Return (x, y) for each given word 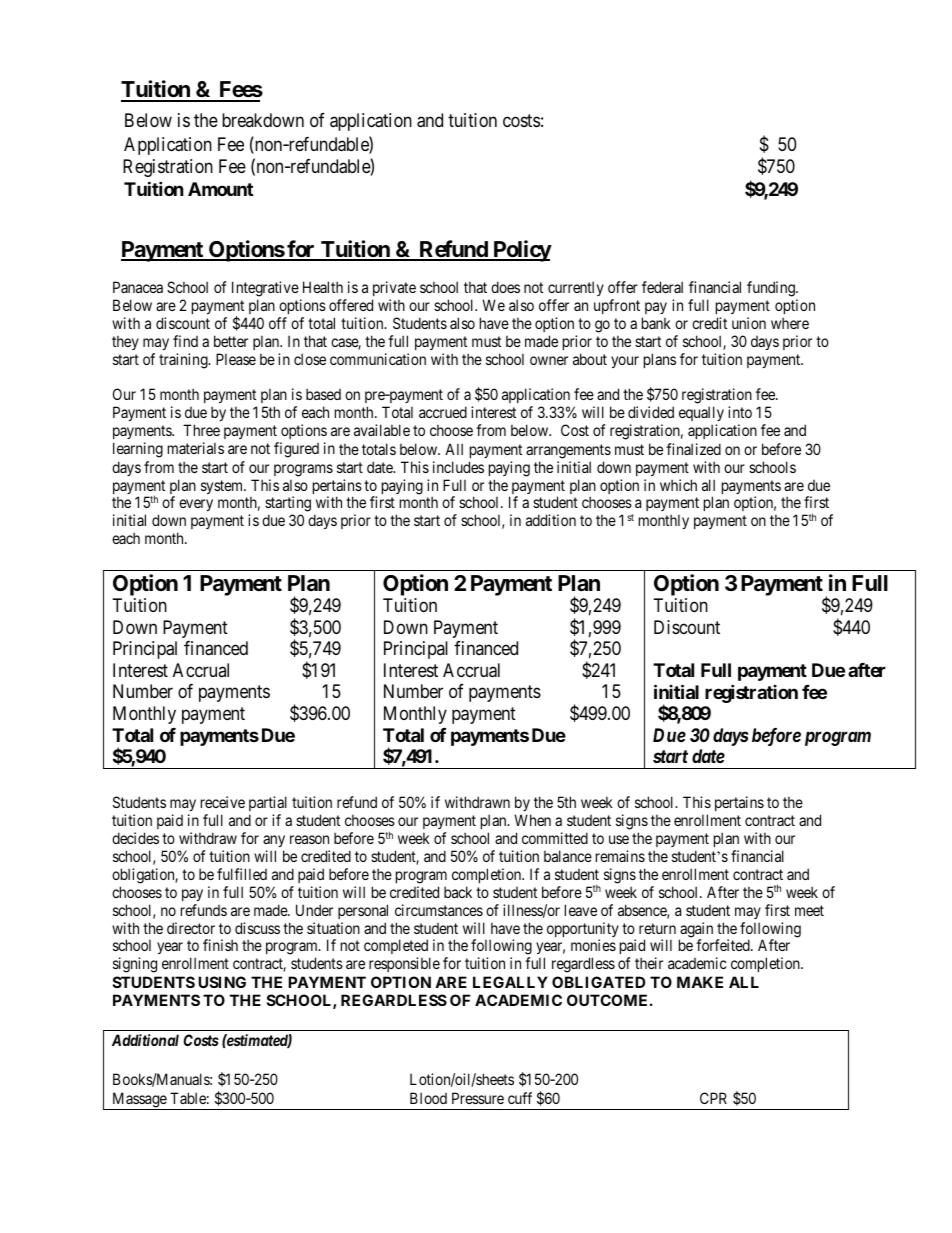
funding (772, 289)
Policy (521, 251)
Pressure (478, 1098)
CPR (713, 1098)
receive (223, 802)
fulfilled (242, 874)
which (678, 485)
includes (458, 467)
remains (620, 856)
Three (201, 430)
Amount (220, 189)
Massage (139, 1101)
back (458, 892)
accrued (443, 412)
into (740, 412)
